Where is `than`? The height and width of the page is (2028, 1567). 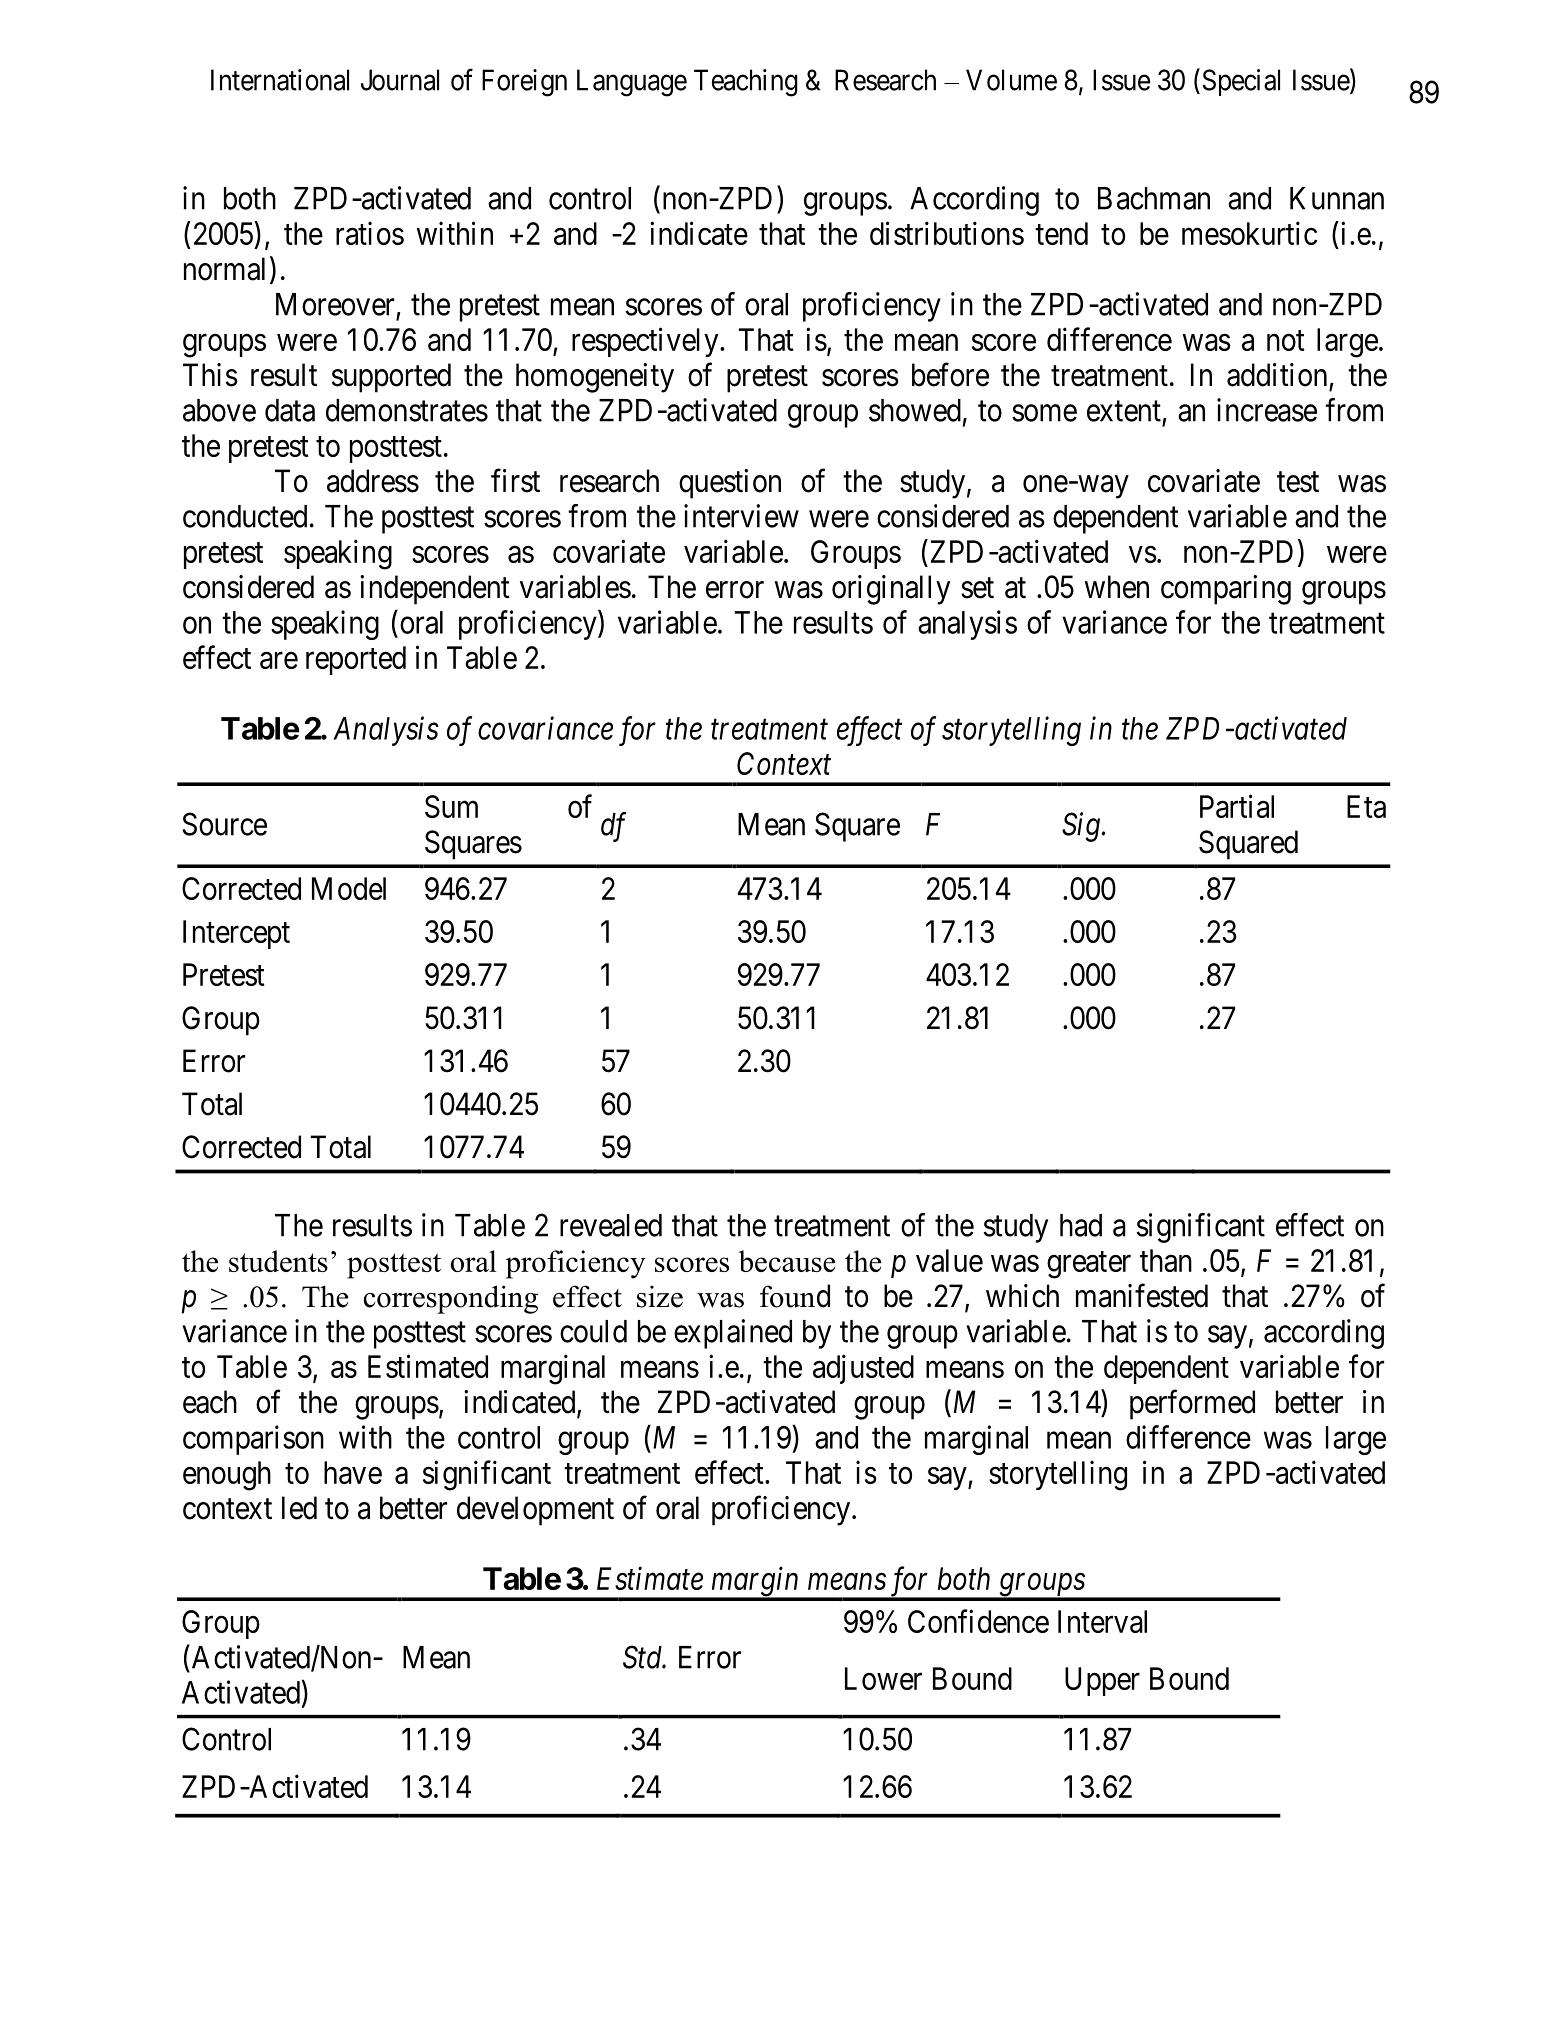 than is located at coordinates (1166, 1260).
